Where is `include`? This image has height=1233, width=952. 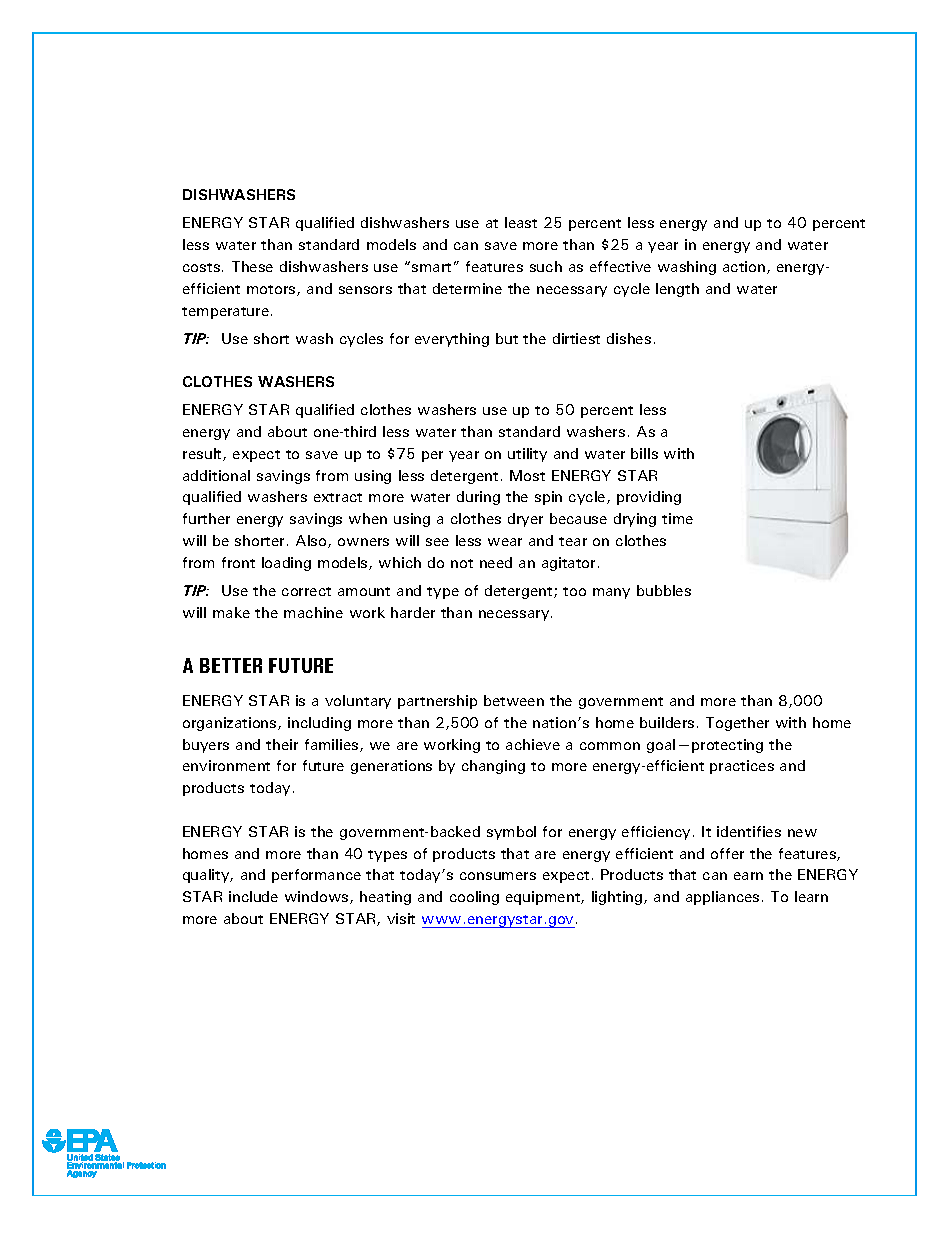
include is located at coordinates (253, 896).
